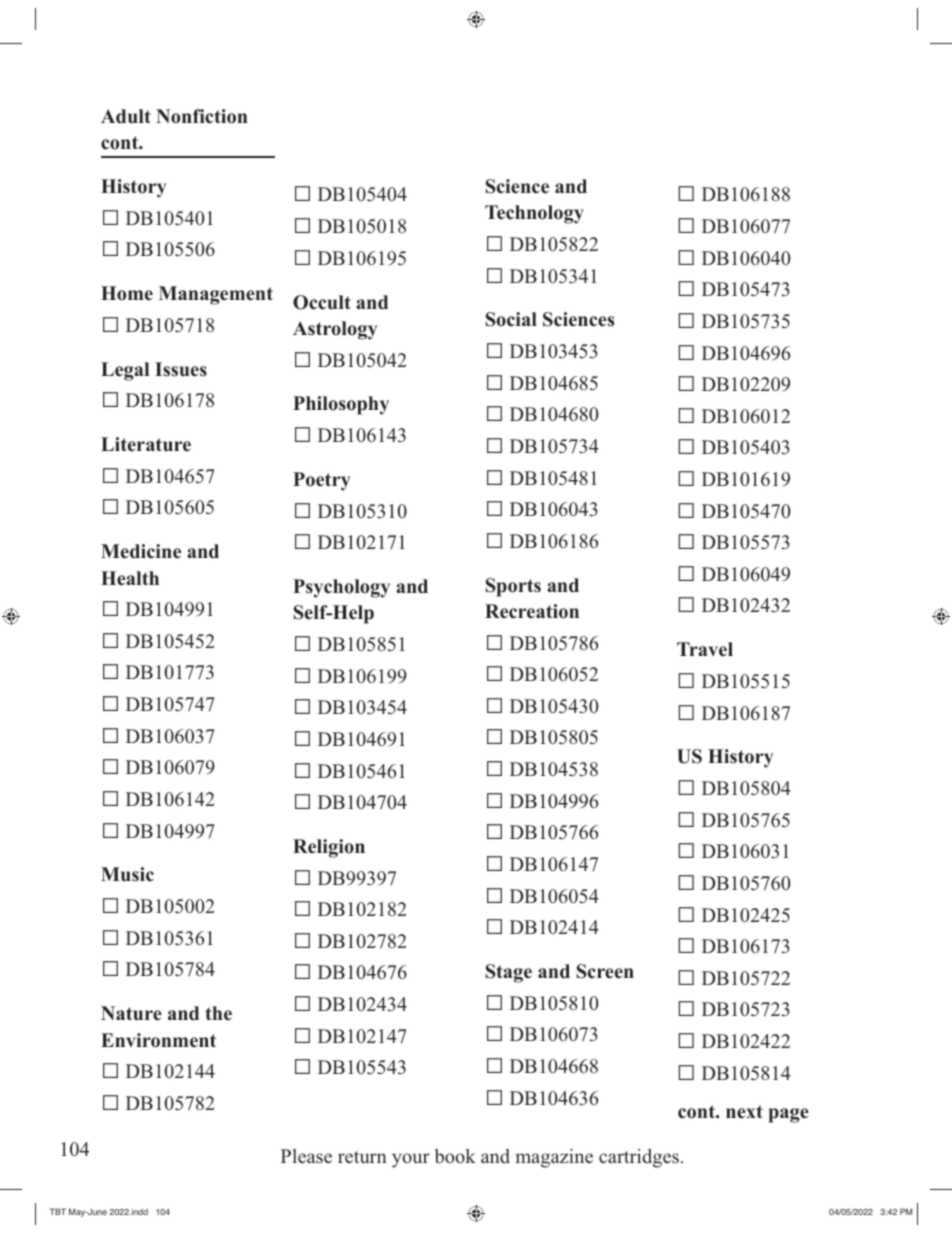  Describe the element at coordinates (130, 578) in the screenshot. I see `Health` at that location.
